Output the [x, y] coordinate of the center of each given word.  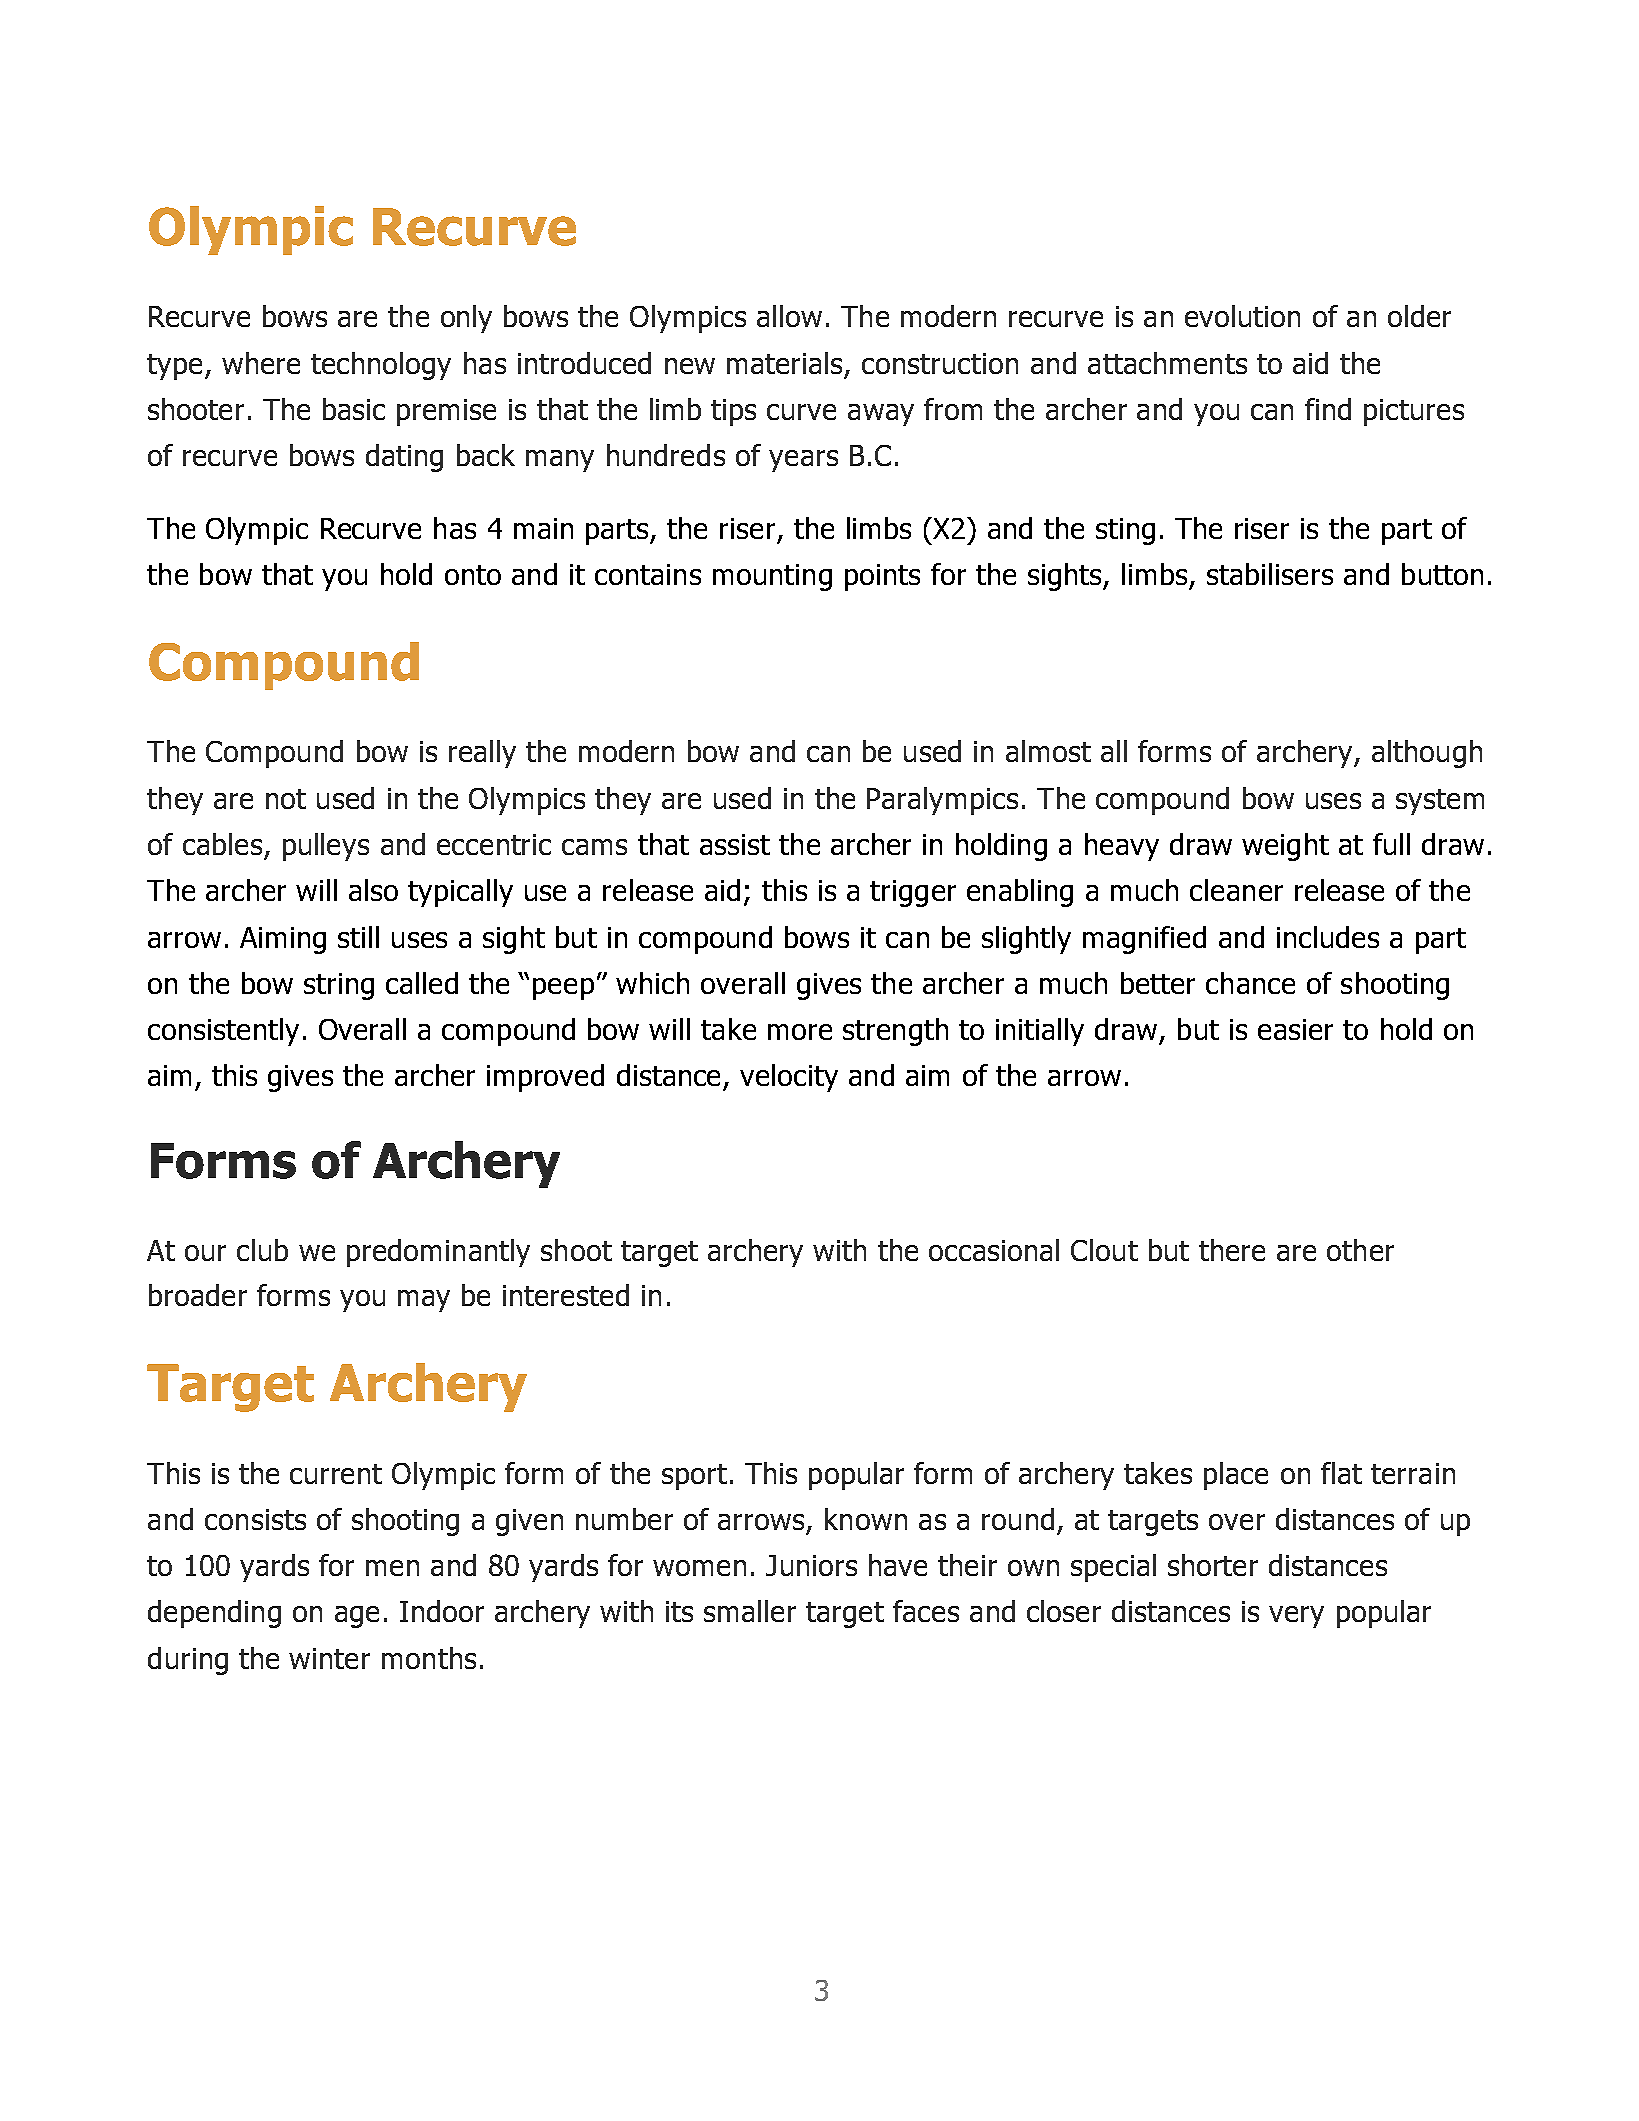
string [339, 986]
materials [786, 364]
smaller [750, 1611]
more [800, 1032]
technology [381, 366]
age [357, 1617]
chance [1250, 983]
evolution [1242, 316]
